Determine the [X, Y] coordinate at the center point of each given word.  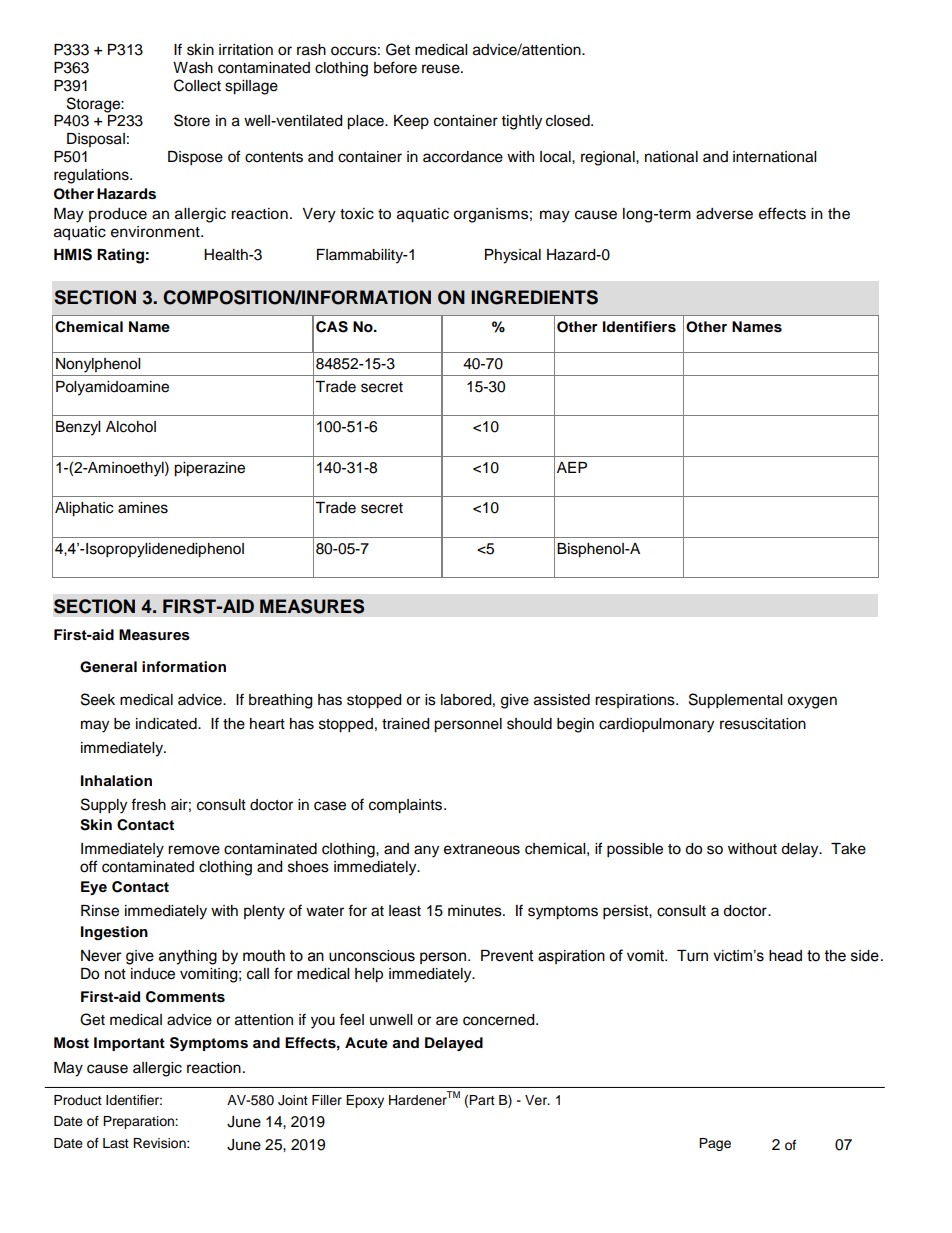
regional [609, 158]
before [395, 67]
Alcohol [131, 427]
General [108, 667]
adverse [724, 214]
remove [194, 850]
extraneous [482, 849]
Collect [197, 85]
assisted [562, 700]
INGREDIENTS [534, 297]
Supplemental [735, 701]
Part [482, 1100]
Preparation [139, 1122]
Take [848, 849]
